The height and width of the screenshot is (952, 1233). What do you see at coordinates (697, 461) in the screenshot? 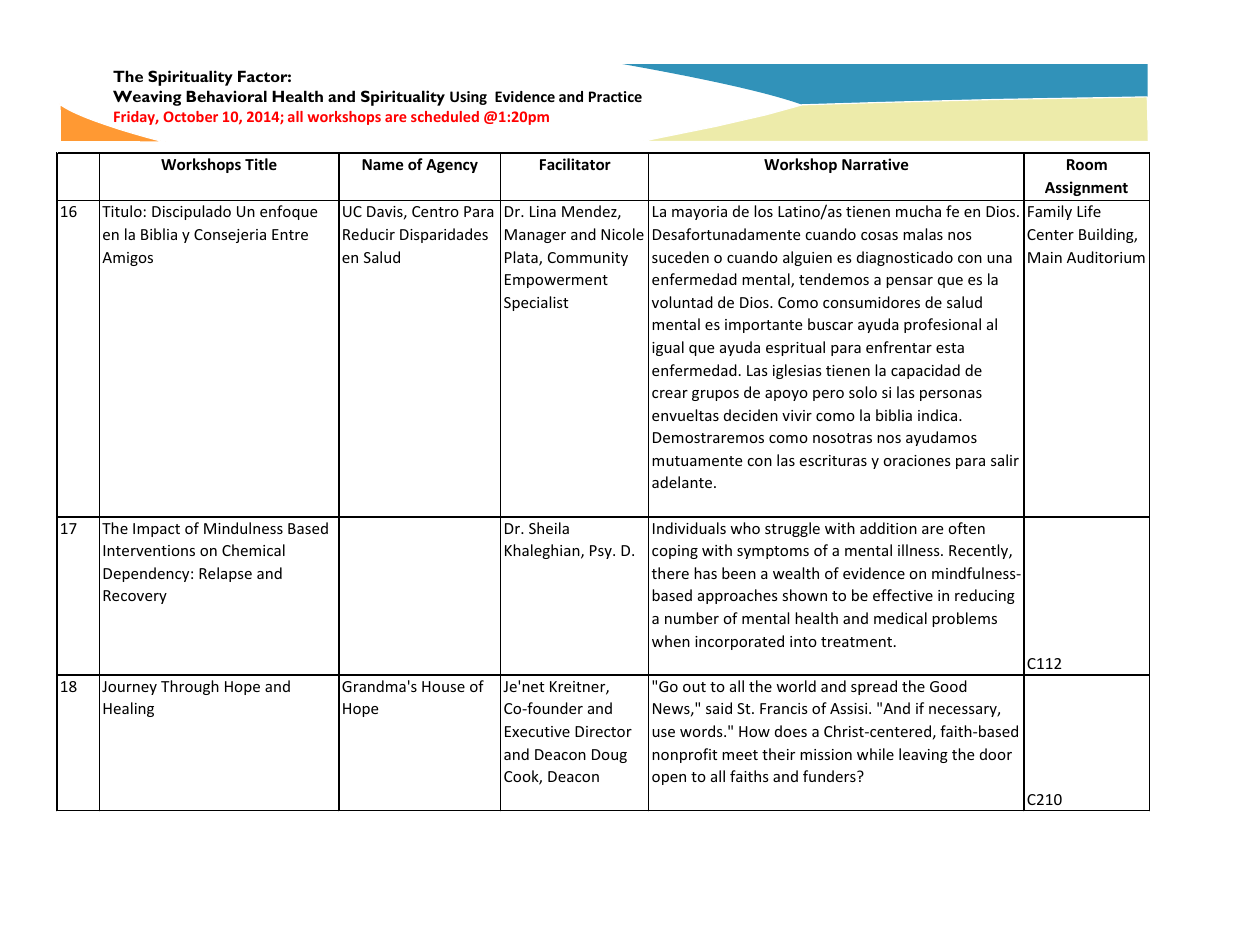
I see `mutuamente` at bounding box center [697, 461].
